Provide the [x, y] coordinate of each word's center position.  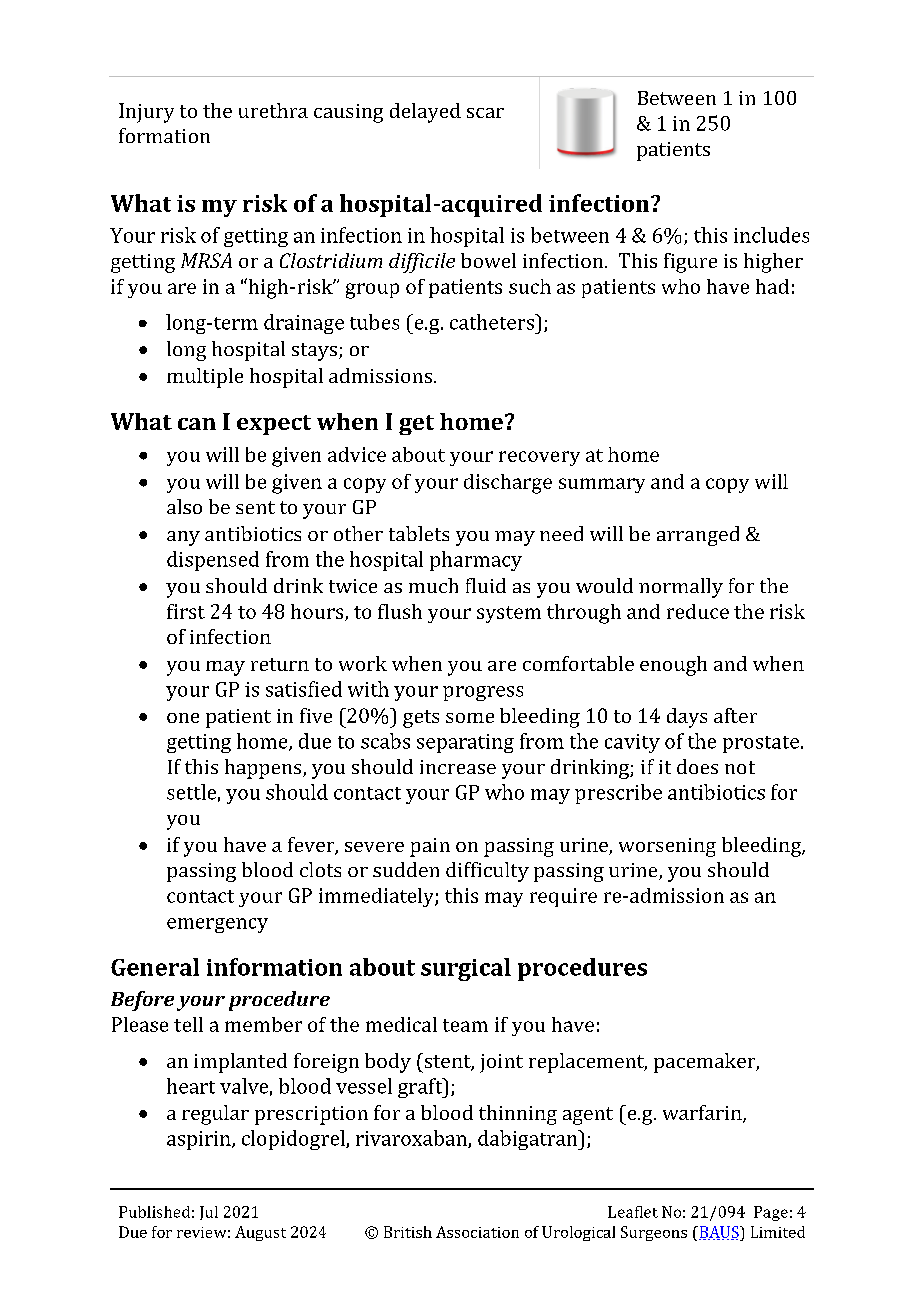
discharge [508, 484]
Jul [209, 1213]
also [184, 506]
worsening [667, 847]
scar [485, 113]
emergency [217, 925]
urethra [273, 110]
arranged [698, 536]
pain [430, 847]
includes [771, 235]
